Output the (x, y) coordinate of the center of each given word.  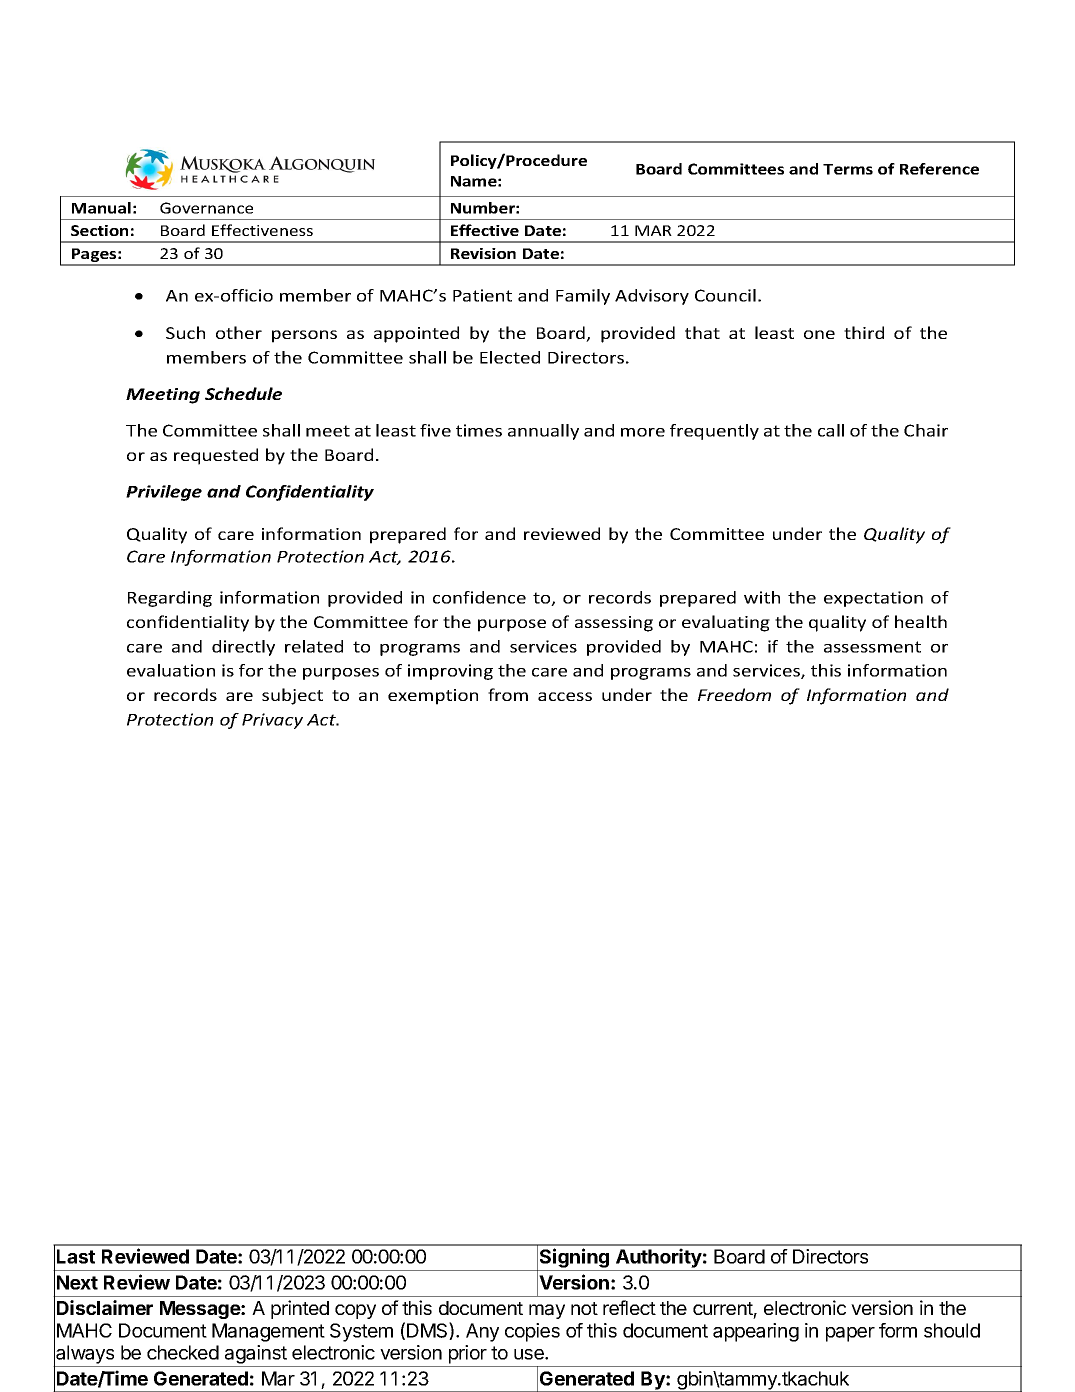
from (508, 694)
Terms (848, 169)
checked (183, 1352)
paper (850, 1334)
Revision (483, 253)
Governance (206, 208)
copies (532, 1332)
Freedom (734, 694)
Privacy (272, 721)
